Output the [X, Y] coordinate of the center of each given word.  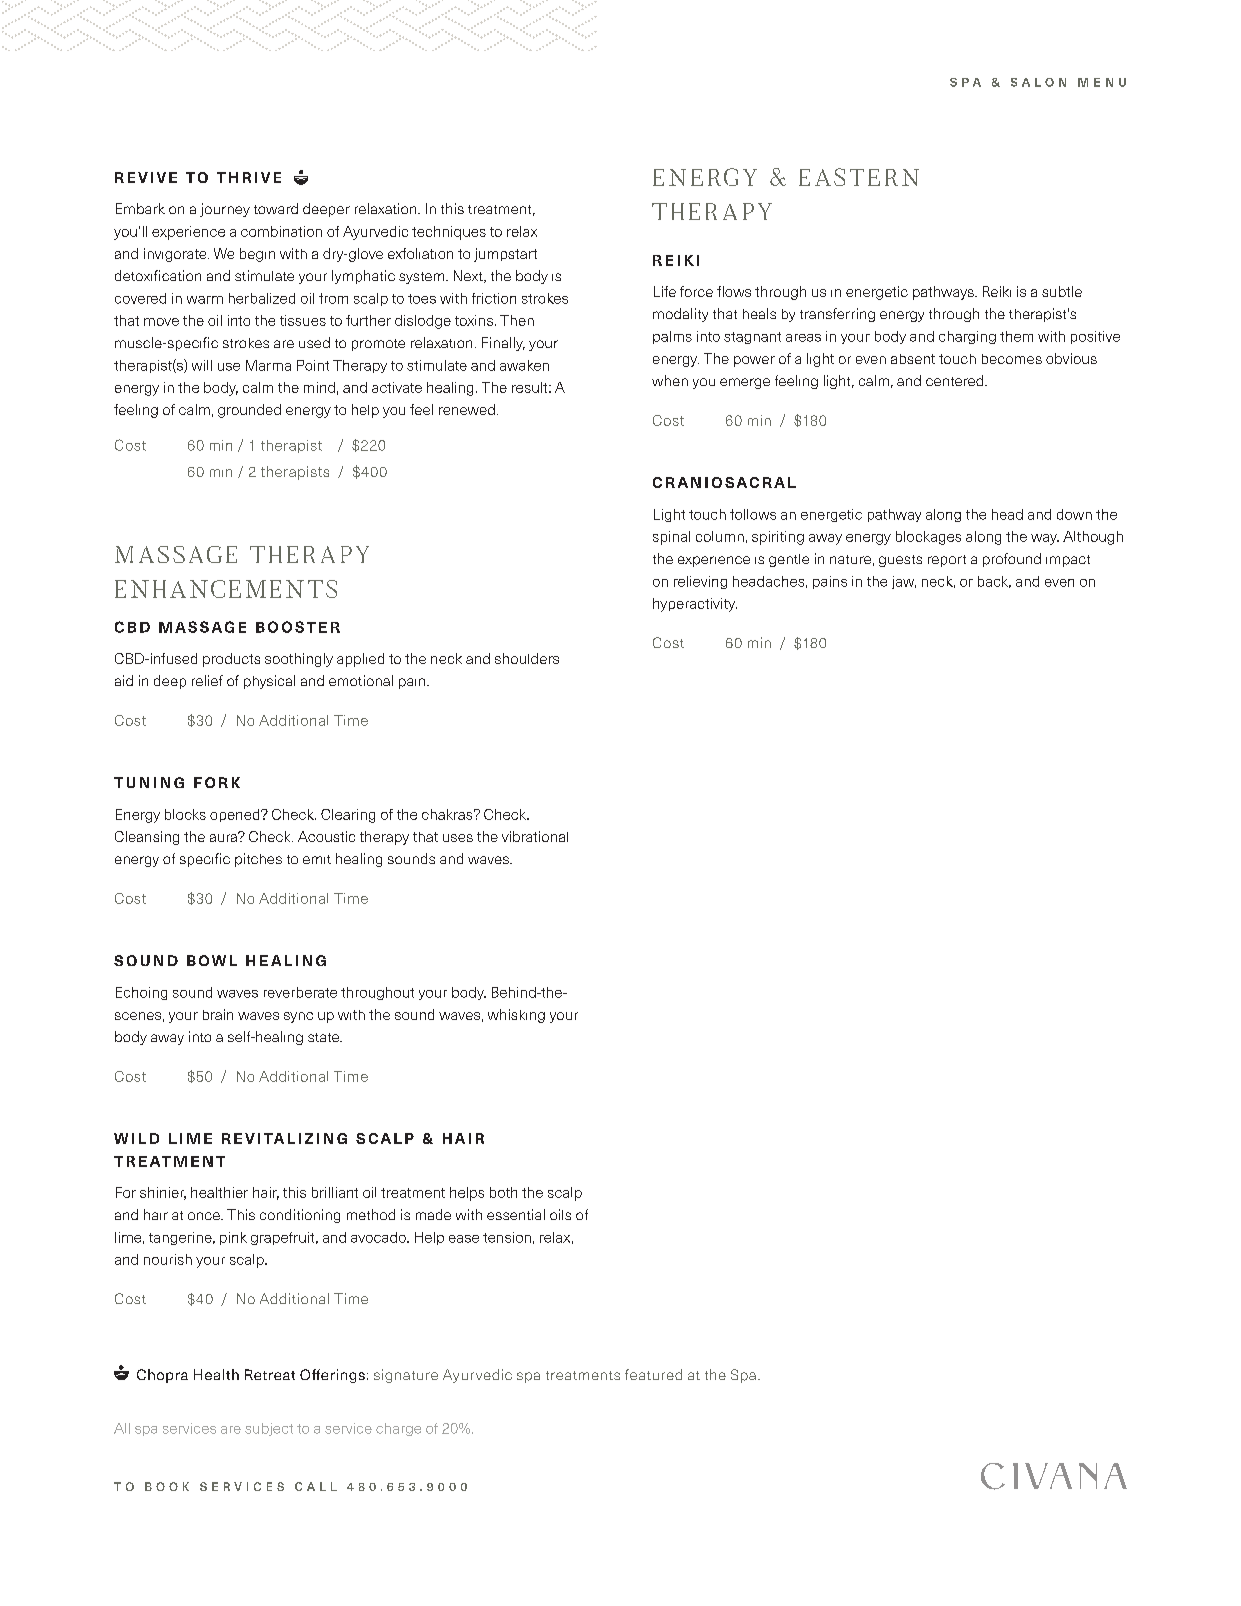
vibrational [535, 836]
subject [269, 1429]
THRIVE [249, 177]
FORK [217, 782]
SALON [1038, 82]
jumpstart [505, 255]
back [994, 582]
